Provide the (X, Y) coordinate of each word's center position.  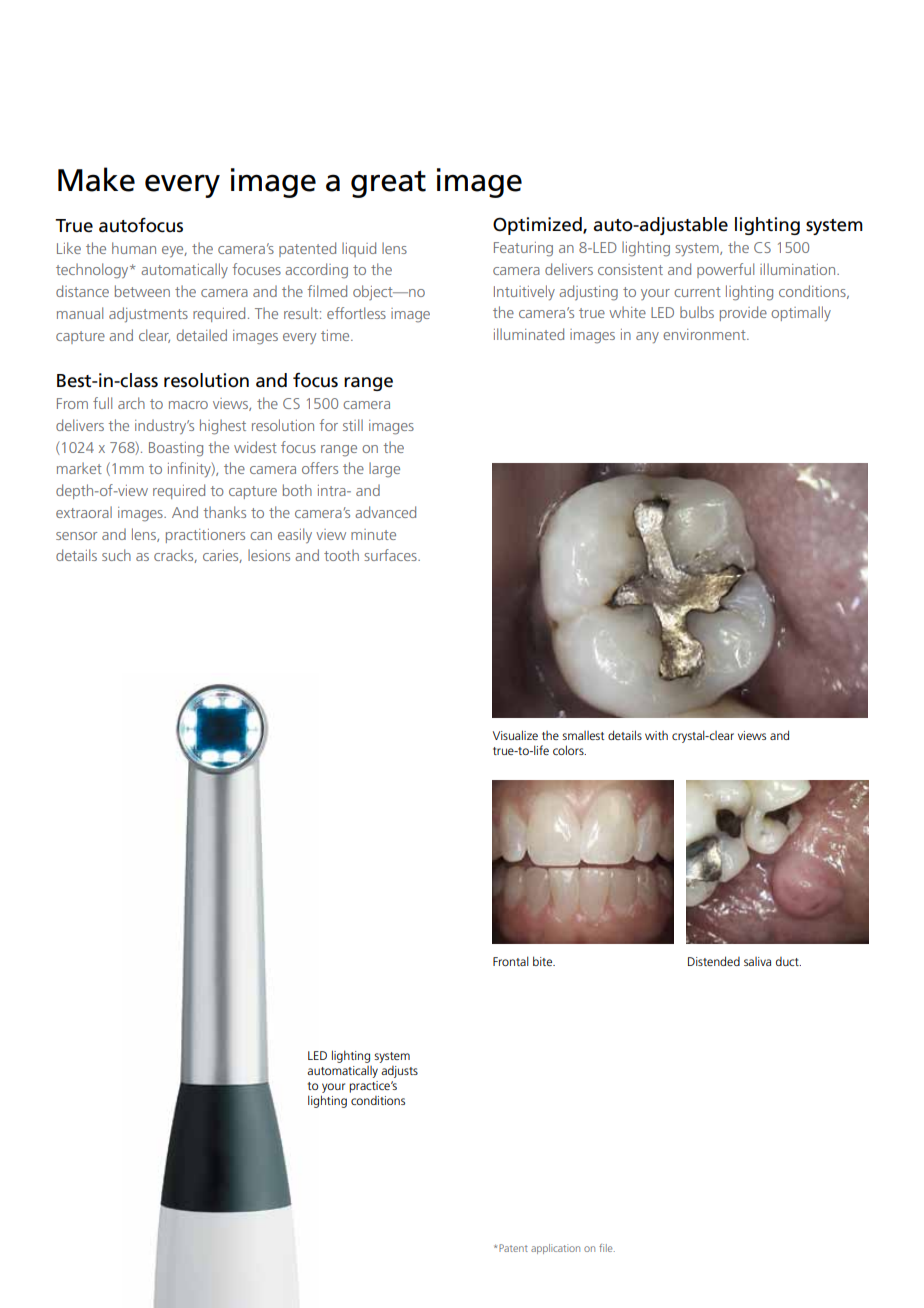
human (134, 248)
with (656, 735)
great (388, 184)
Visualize (515, 735)
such (116, 555)
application (555, 1249)
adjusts (399, 1072)
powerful (725, 270)
